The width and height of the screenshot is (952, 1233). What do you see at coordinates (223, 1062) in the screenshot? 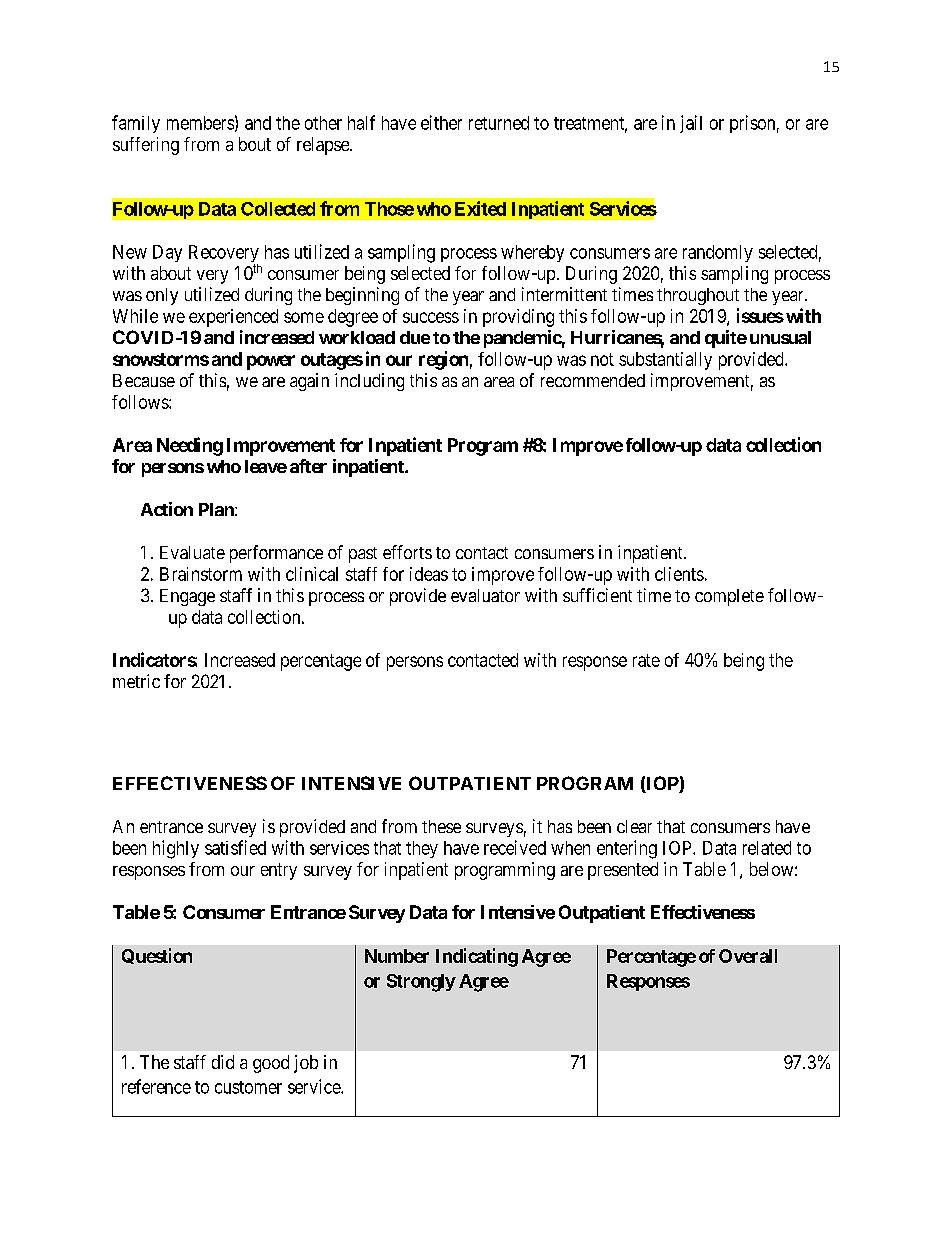
I see `did` at bounding box center [223, 1062].
